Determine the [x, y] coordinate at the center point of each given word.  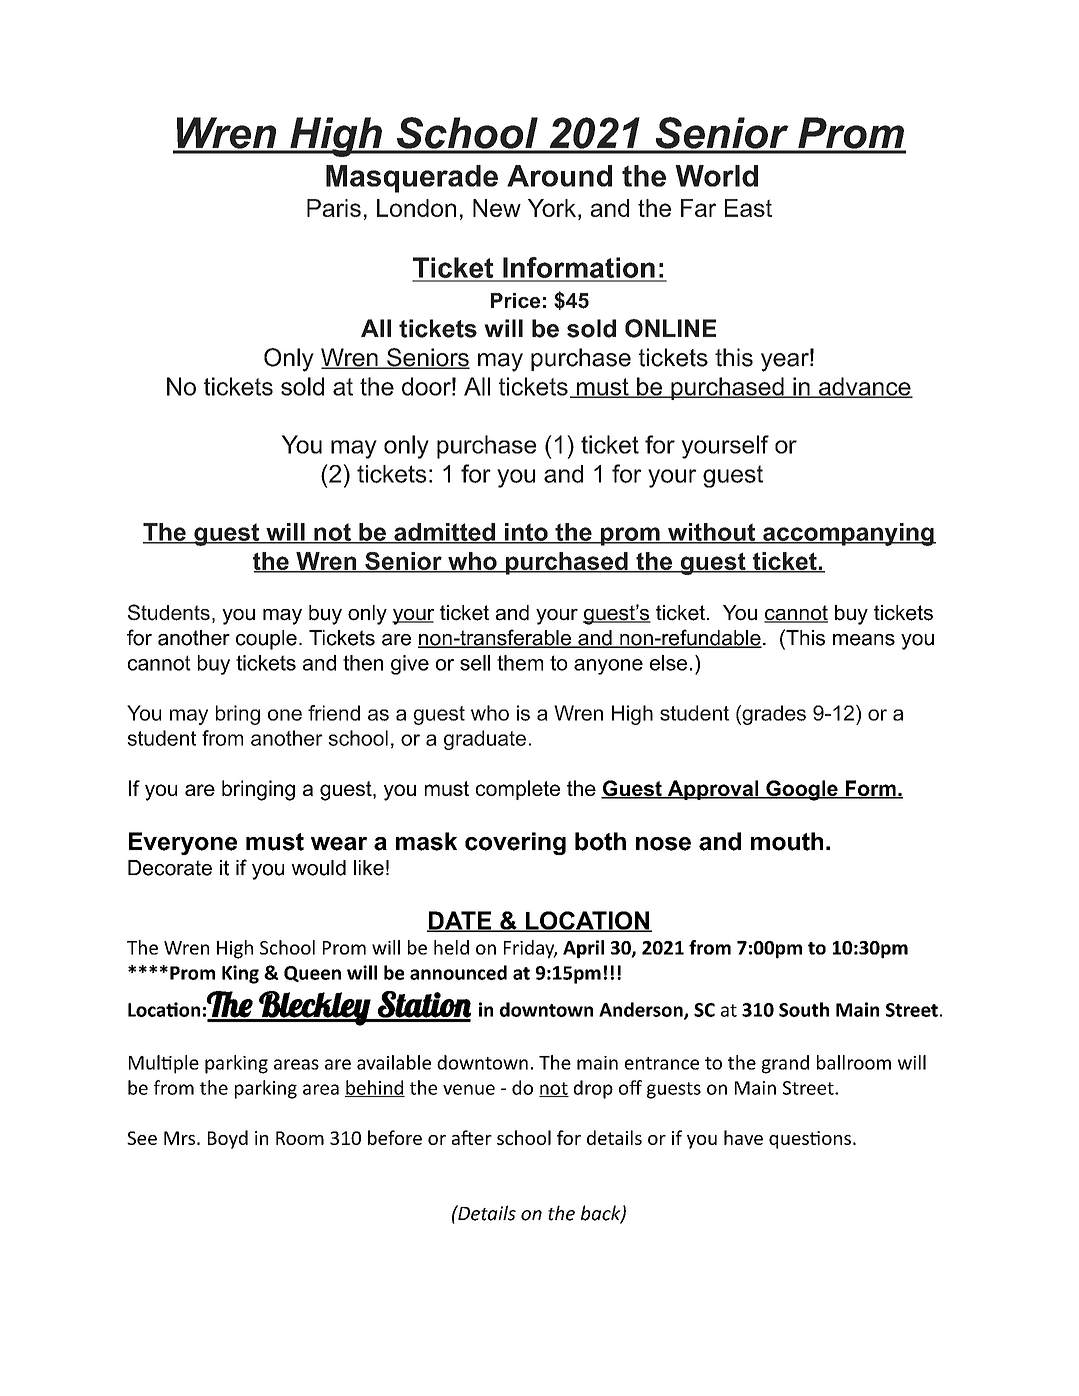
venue [469, 1089]
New [497, 208]
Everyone [183, 843]
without [711, 533]
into [526, 533]
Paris [334, 208]
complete [518, 790]
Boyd [228, 1139]
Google [802, 790]
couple [266, 640]
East [748, 208]
